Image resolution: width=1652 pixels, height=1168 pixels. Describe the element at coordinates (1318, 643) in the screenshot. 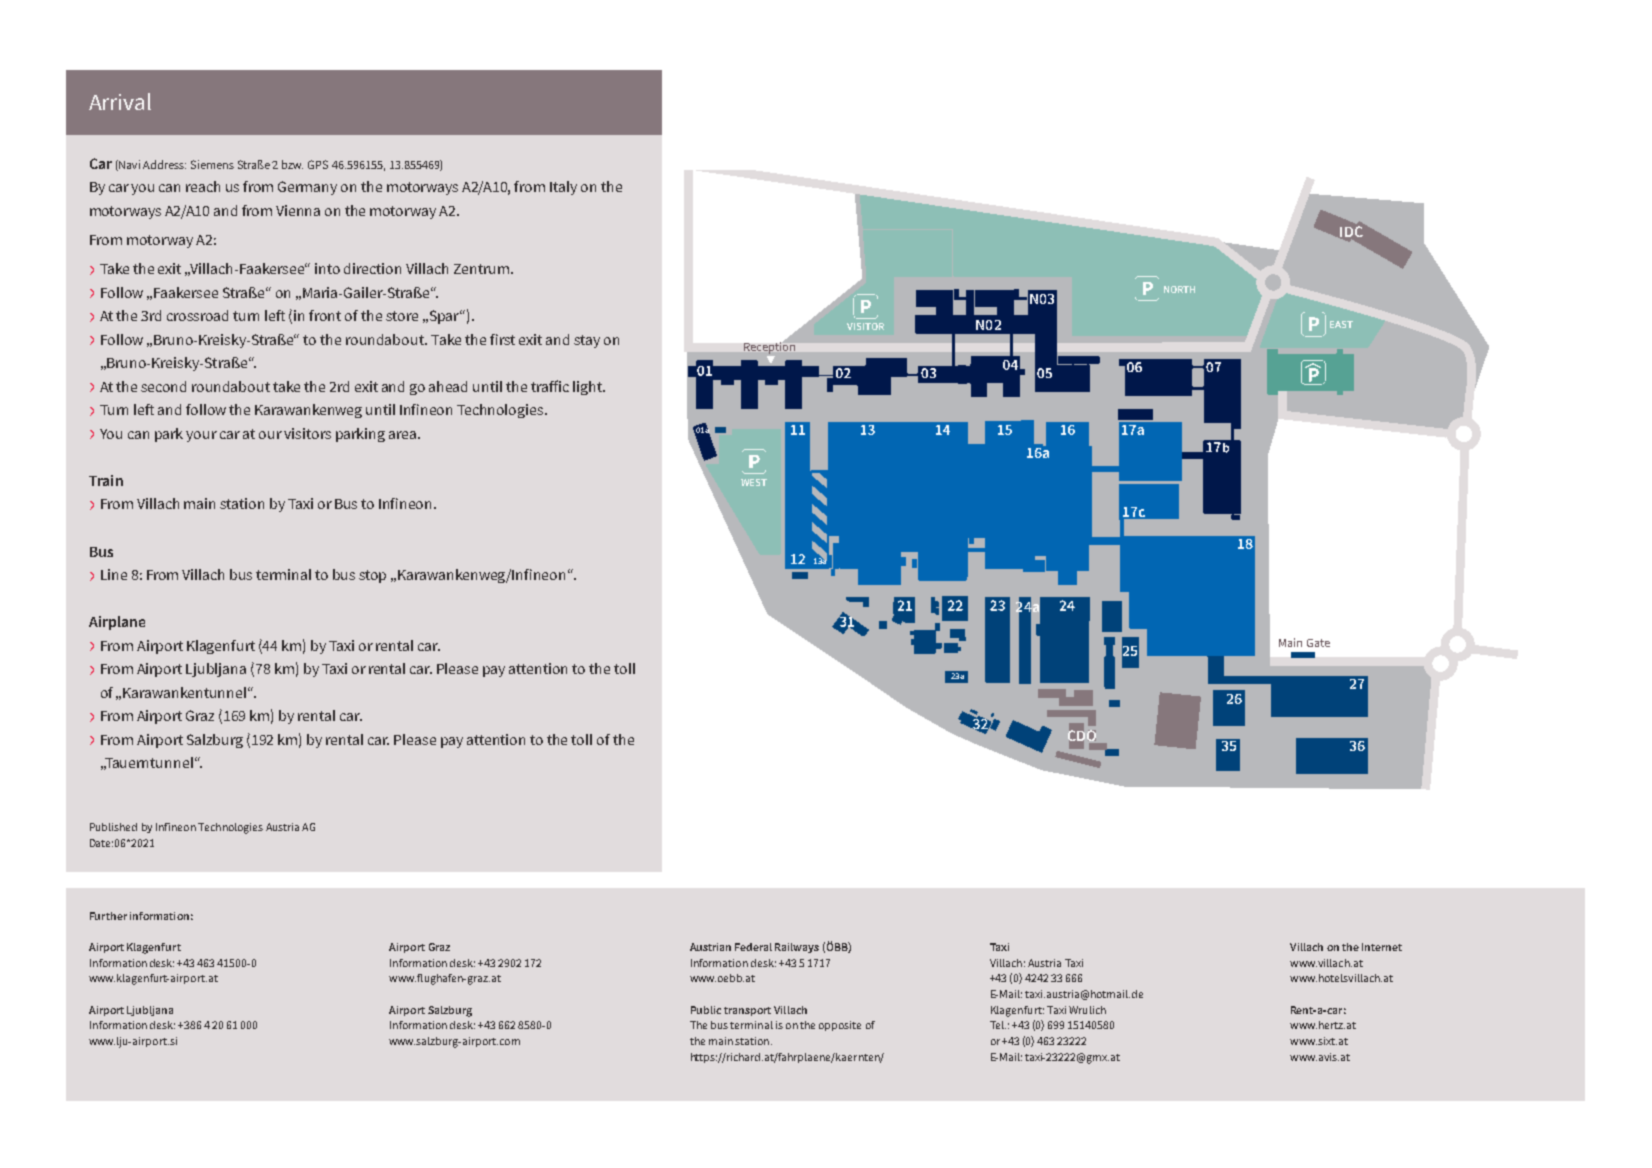

I see `Gate` at that location.
